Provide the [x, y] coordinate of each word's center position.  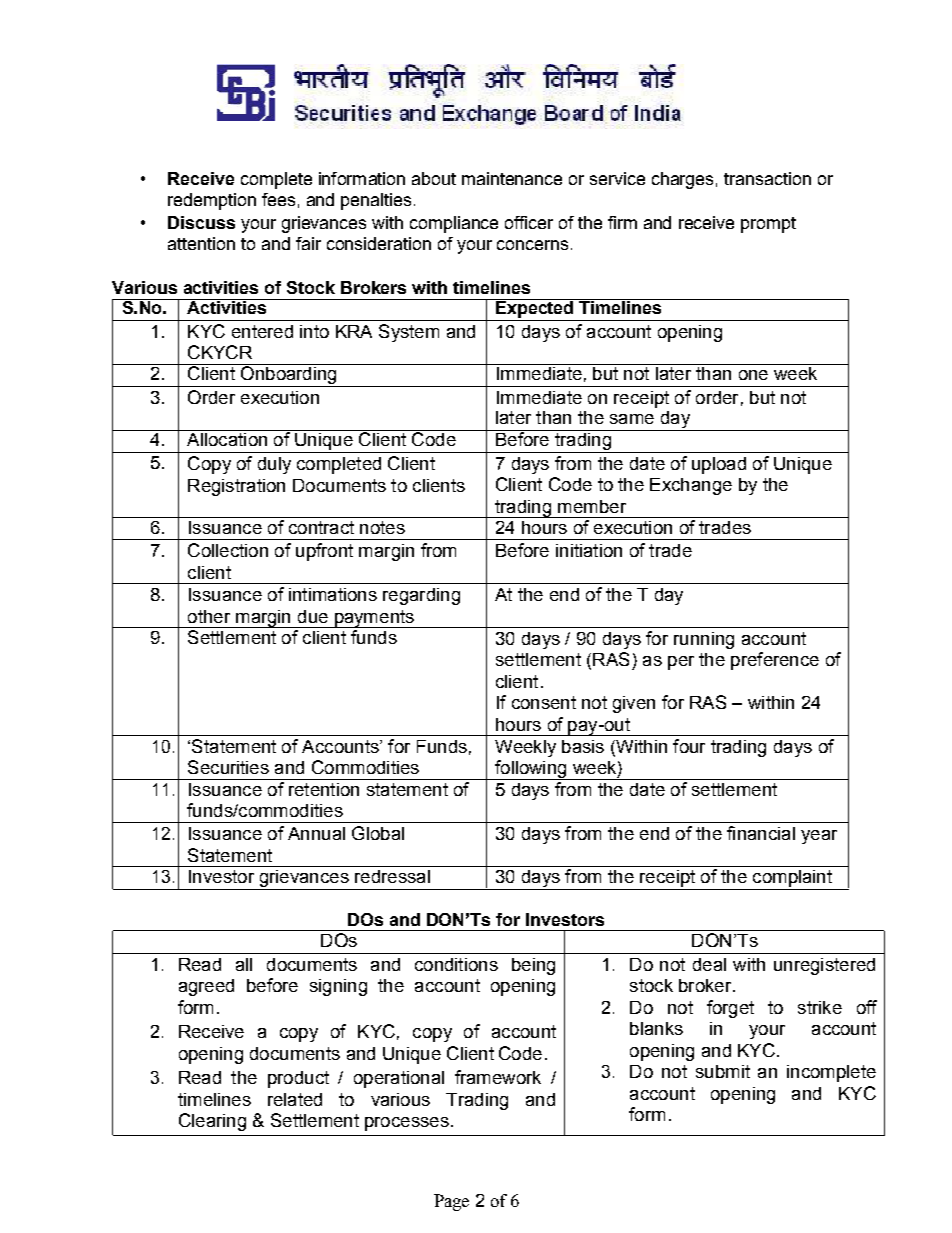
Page [451, 1202]
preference [775, 661]
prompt [768, 225]
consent [544, 702]
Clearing [212, 1122]
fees [278, 199]
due [313, 616]
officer [529, 222]
